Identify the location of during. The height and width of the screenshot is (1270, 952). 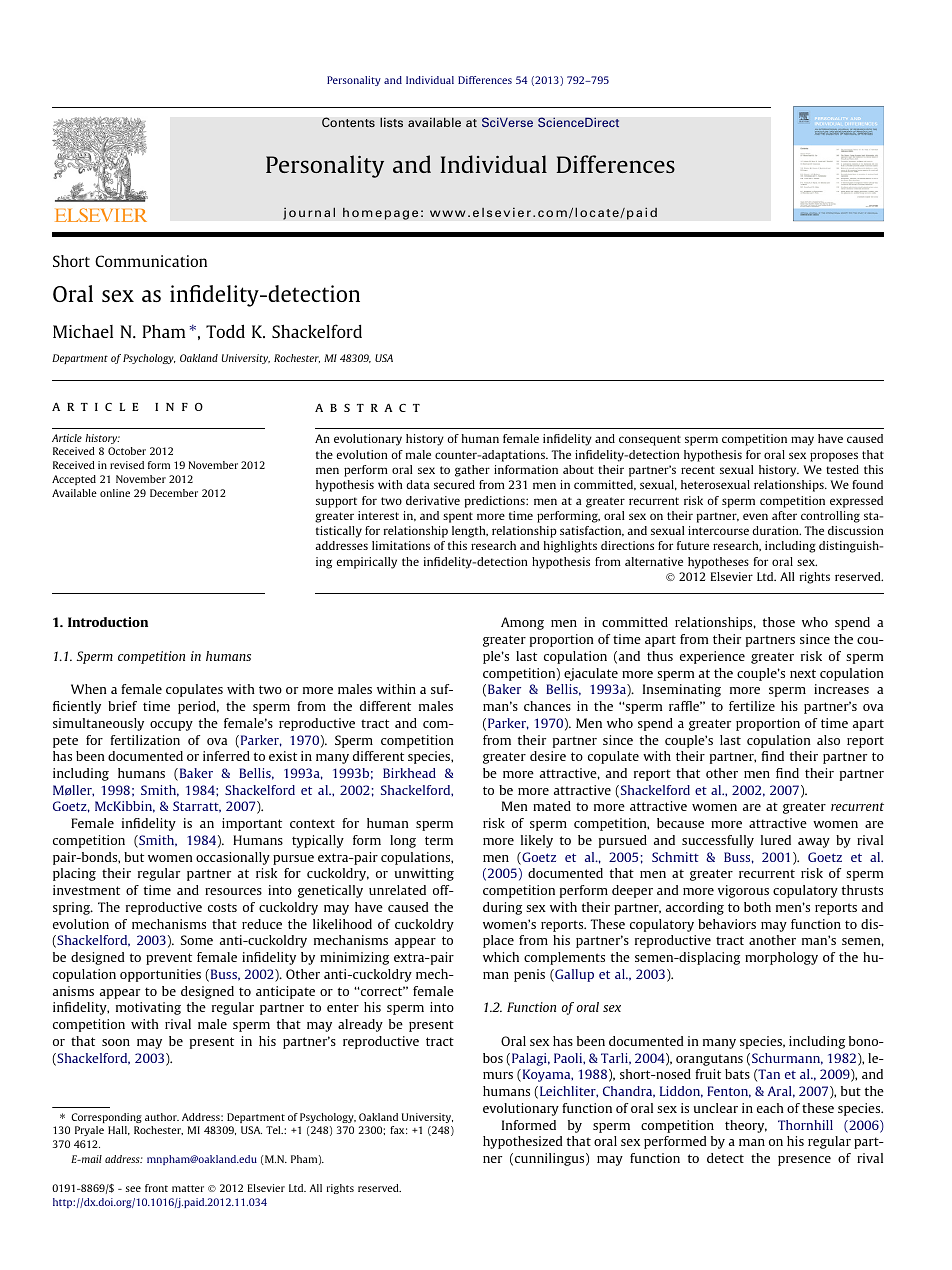
(502, 908).
